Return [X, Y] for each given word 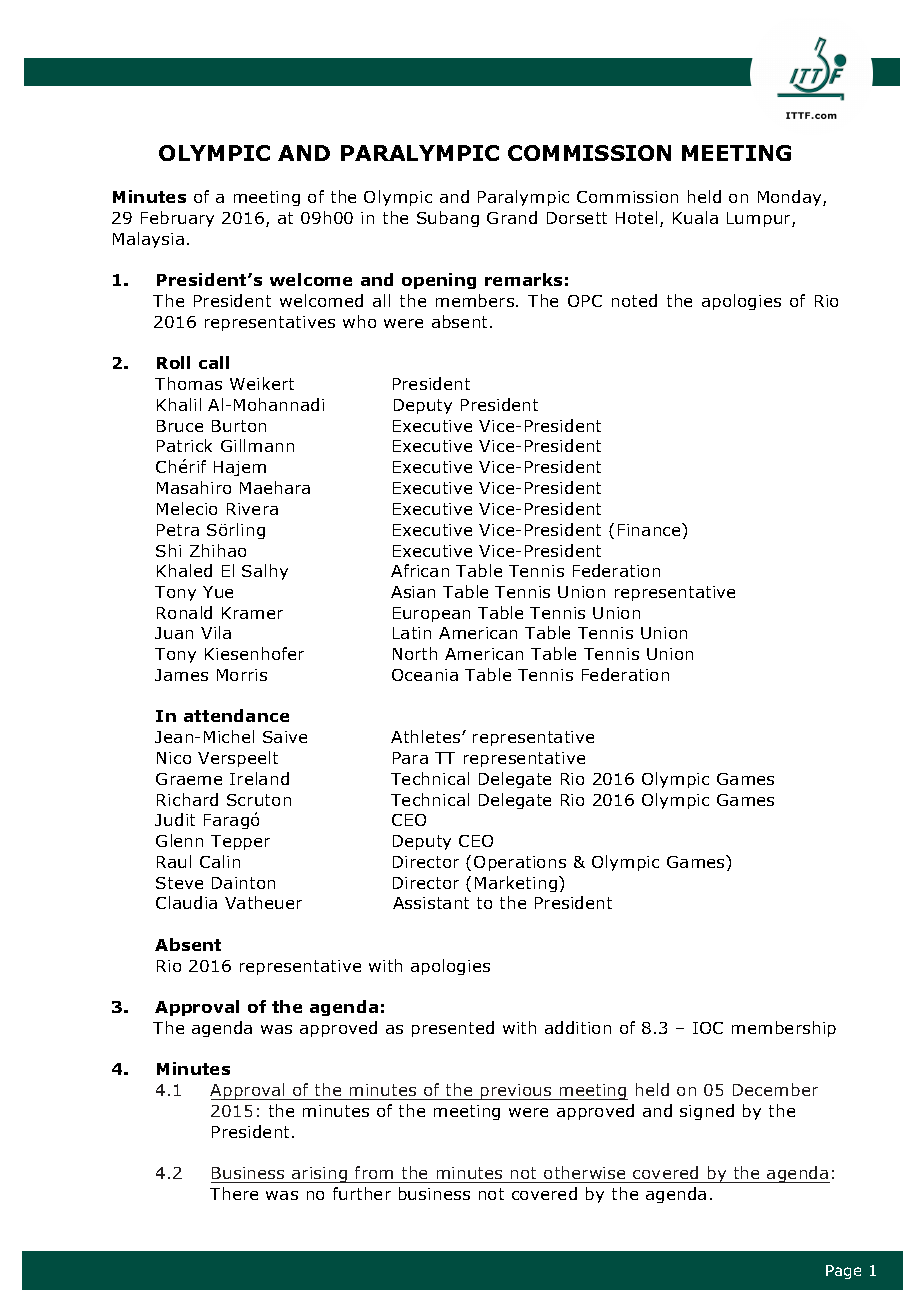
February [177, 219]
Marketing [517, 884]
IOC [708, 1028]
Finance [650, 529]
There [234, 1193]
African [420, 570]
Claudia [186, 902]
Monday [791, 198]
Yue [218, 592]
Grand [512, 217]
